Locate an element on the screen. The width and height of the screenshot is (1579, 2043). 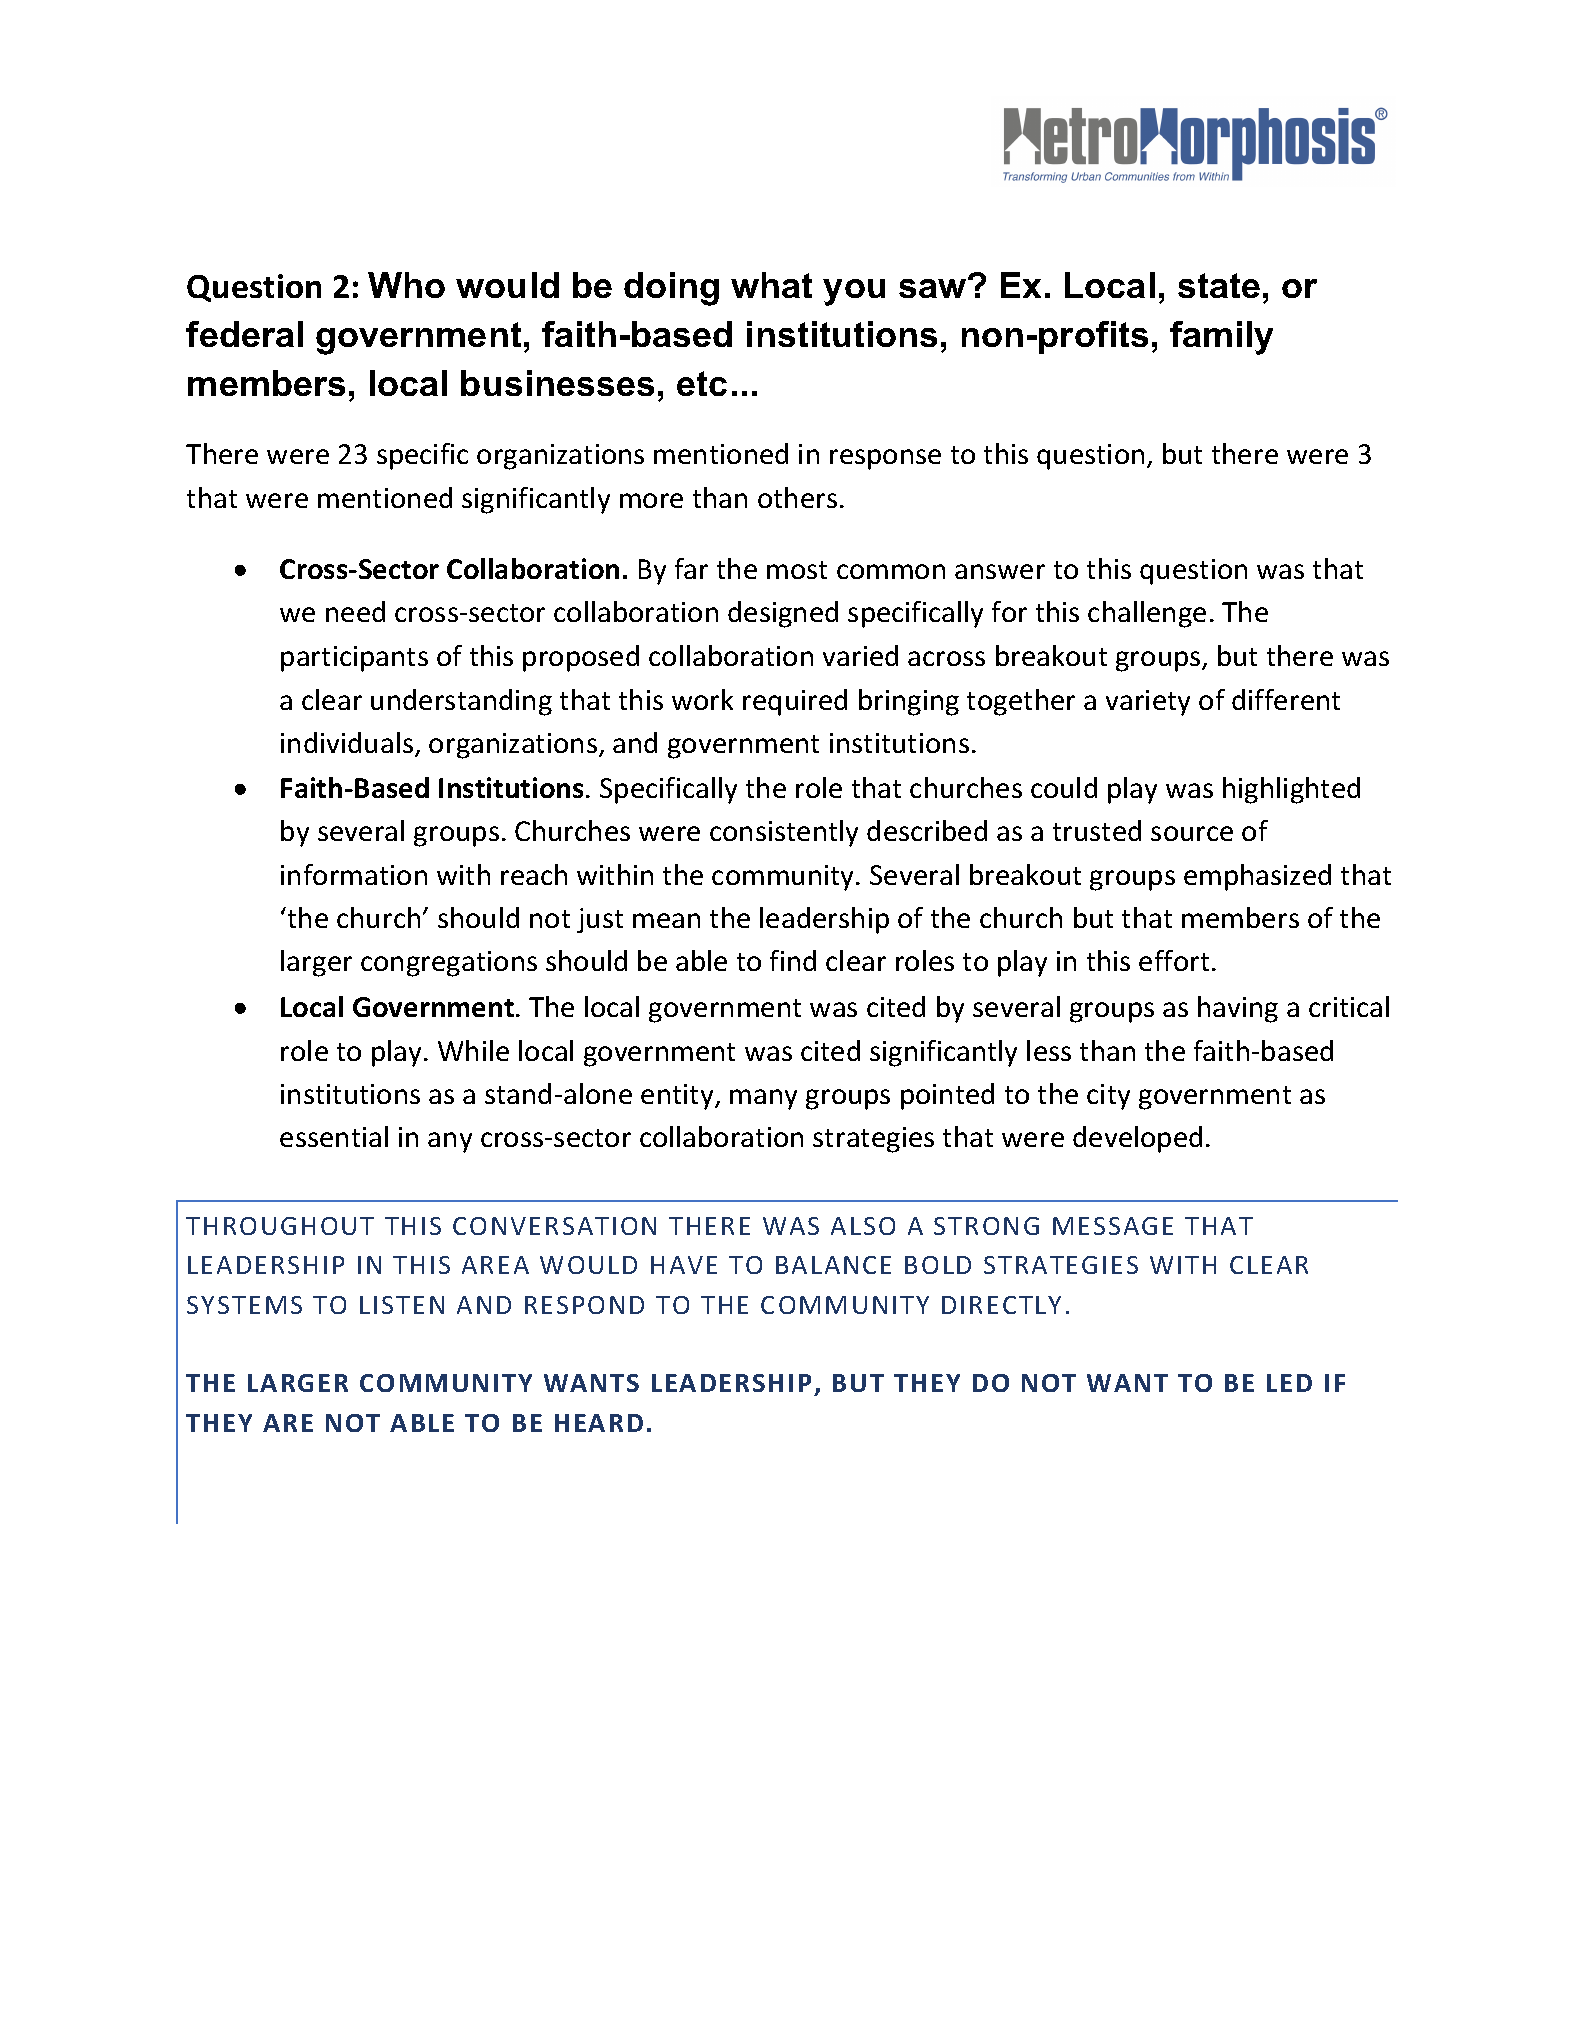
HEARD is located at coordinates (599, 1423).
